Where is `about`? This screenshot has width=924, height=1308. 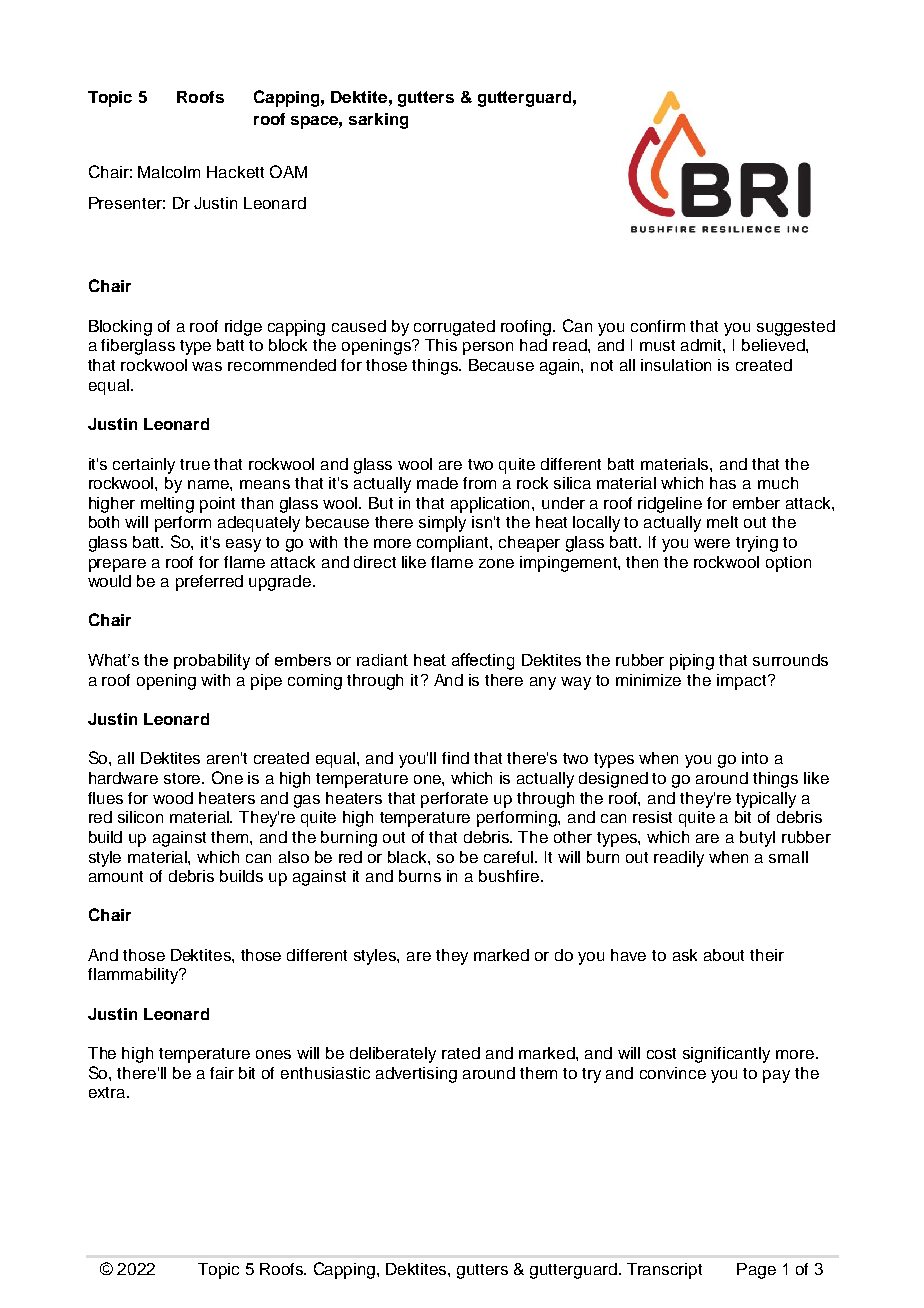
about is located at coordinates (724, 955).
